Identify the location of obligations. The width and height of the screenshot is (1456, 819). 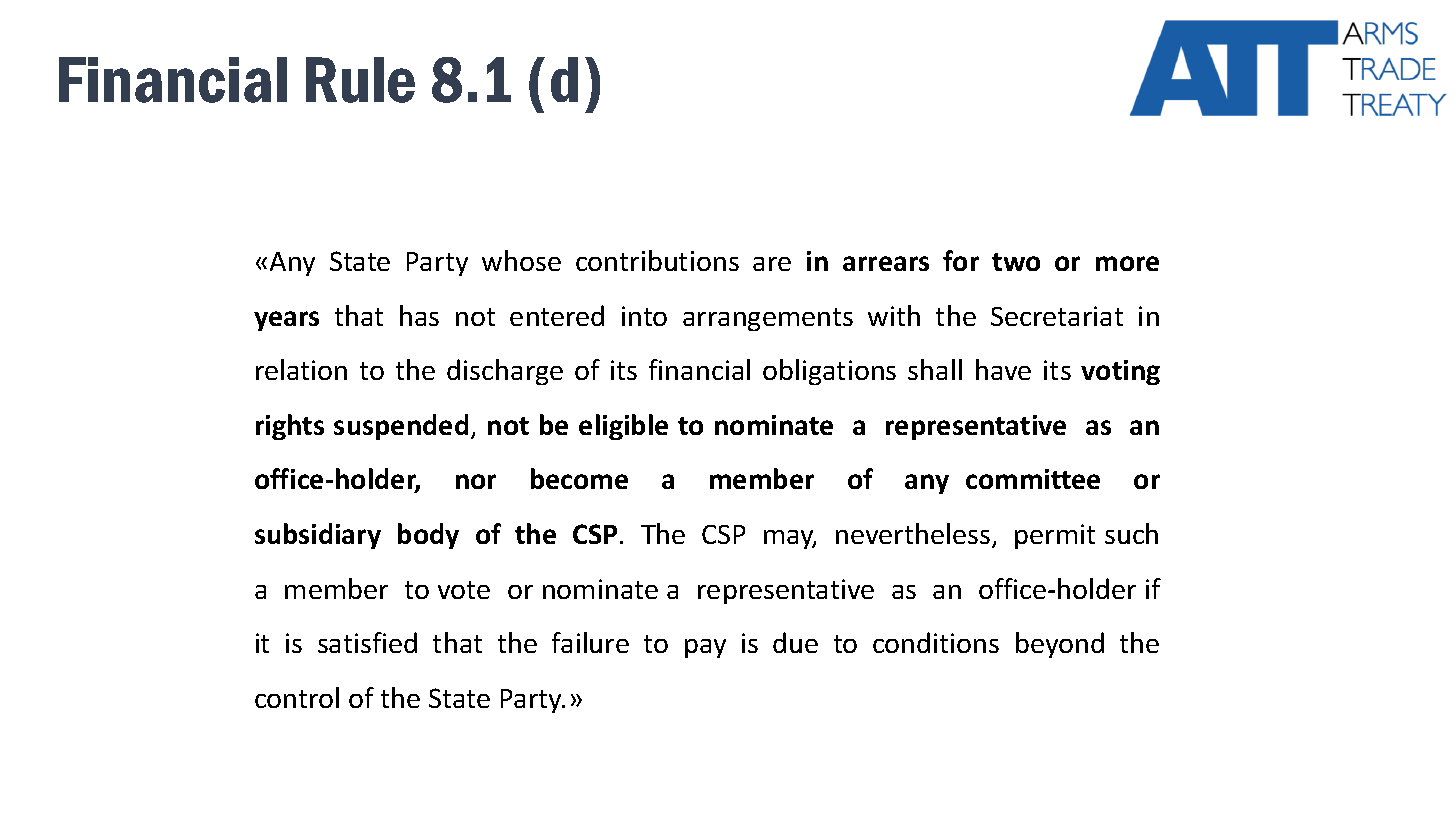
(829, 372).
